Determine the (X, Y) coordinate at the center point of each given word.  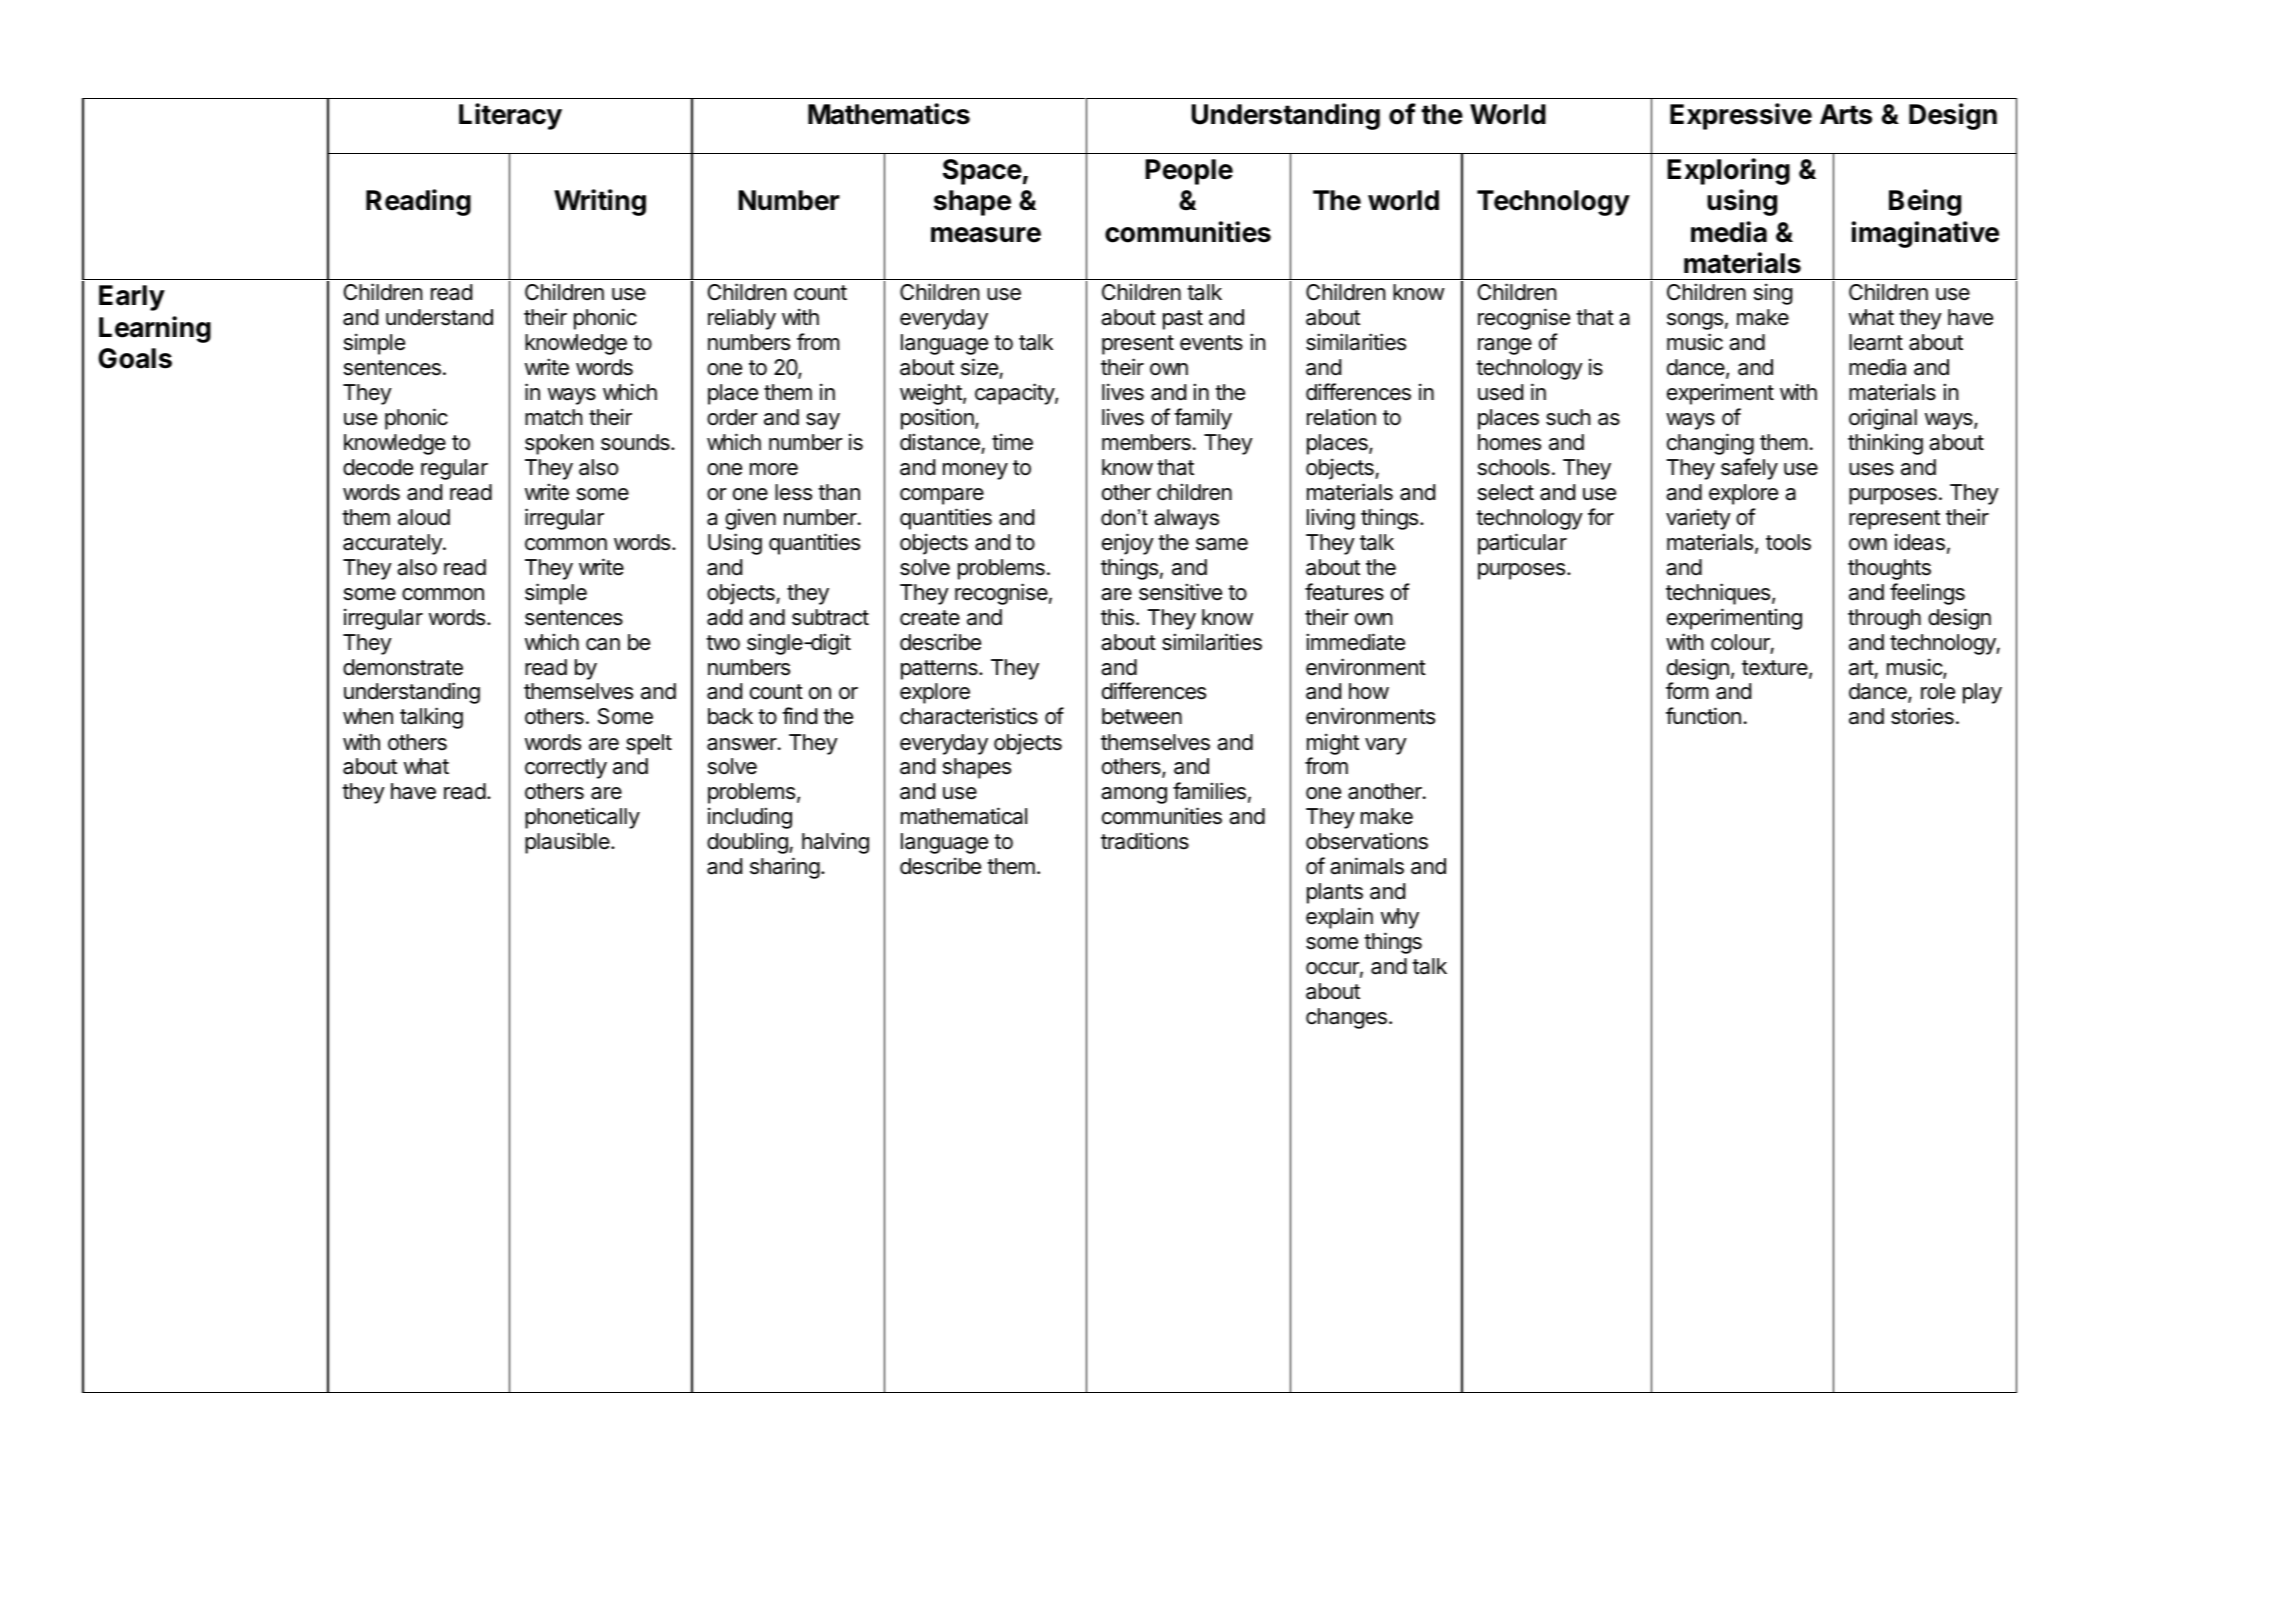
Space (982, 172)
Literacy (510, 116)
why (1400, 918)
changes (1346, 1018)
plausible (568, 843)
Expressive (1741, 116)
